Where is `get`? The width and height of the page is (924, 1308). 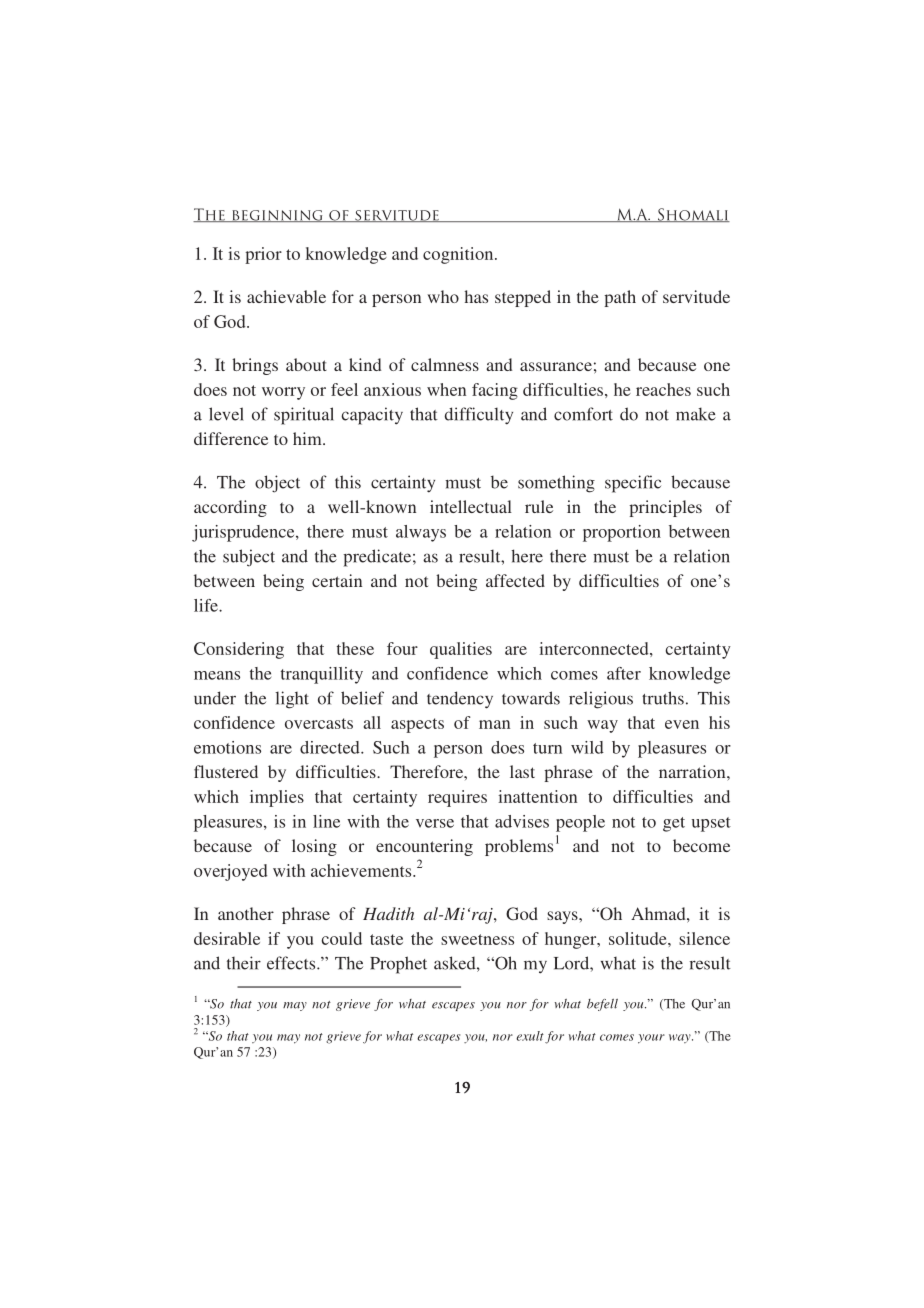
get is located at coordinates (674, 824).
